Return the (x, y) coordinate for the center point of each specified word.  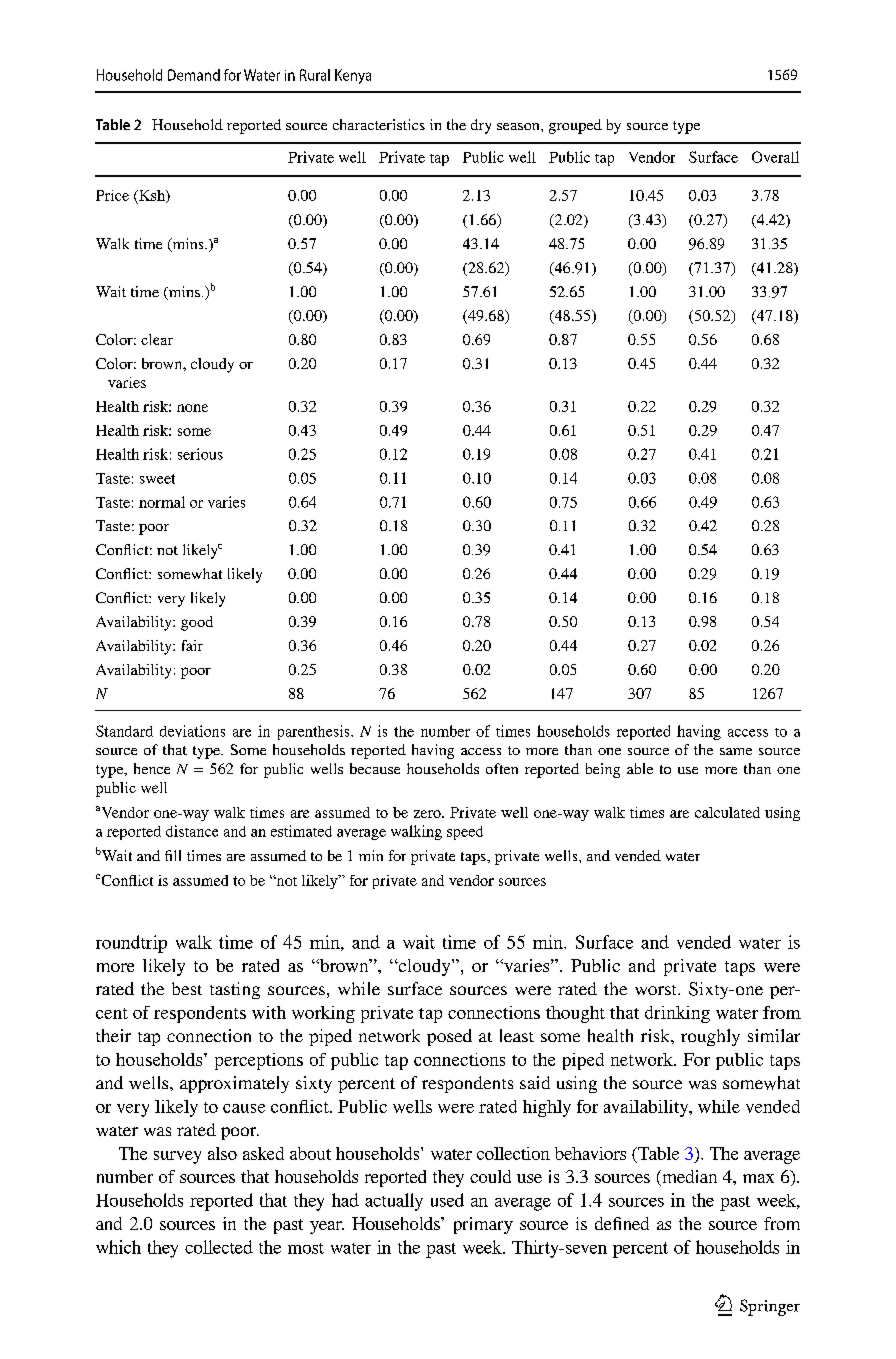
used (447, 1200)
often (502, 768)
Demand (194, 75)
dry (481, 126)
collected (219, 1247)
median (688, 1178)
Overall (775, 157)
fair (192, 645)
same (736, 751)
